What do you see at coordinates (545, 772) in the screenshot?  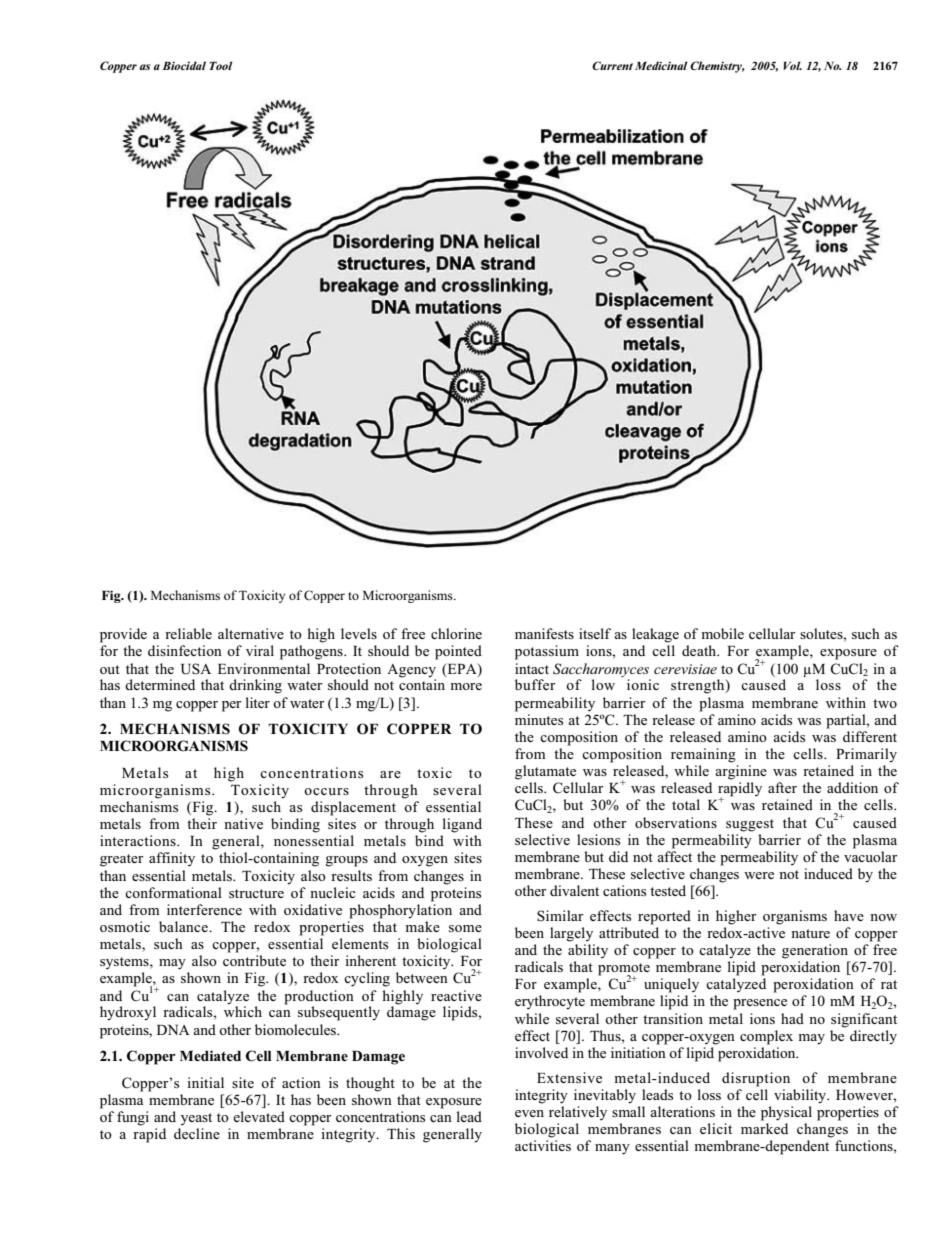 I see `glutamate` at bounding box center [545, 772].
